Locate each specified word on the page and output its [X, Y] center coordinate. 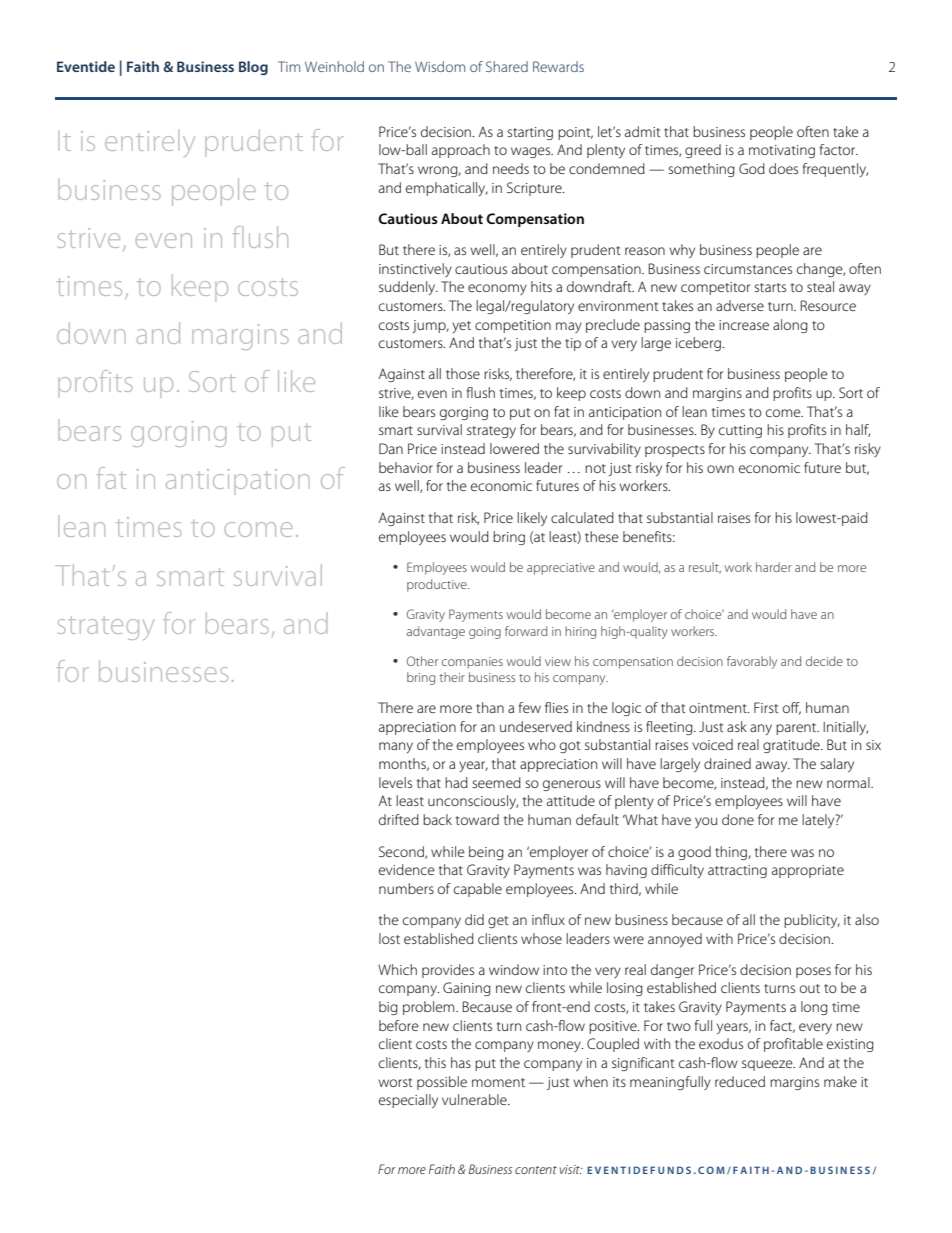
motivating [782, 151]
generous [572, 785]
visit [571, 1169]
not [595, 468]
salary [837, 765]
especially [408, 1101]
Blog [253, 68]
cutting [740, 431]
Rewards [558, 66]
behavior [406, 467]
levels [395, 782]
